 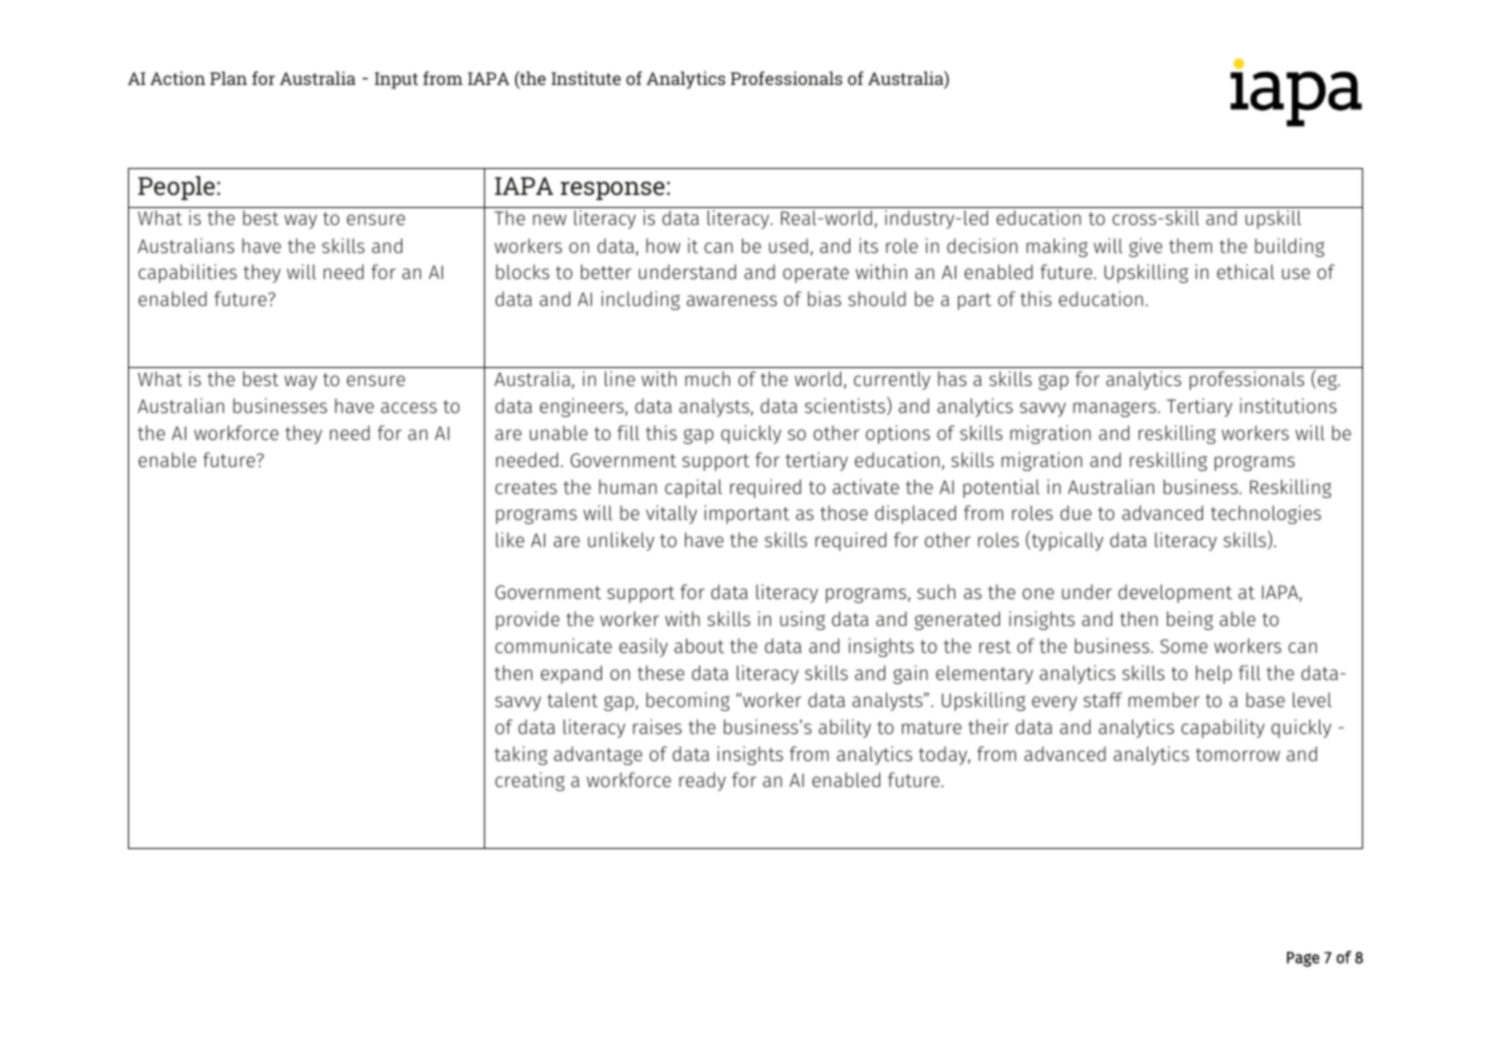 What do you see at coordinates (530, 781) in the document?
I see `creating` at bounding box center [530, 781].
